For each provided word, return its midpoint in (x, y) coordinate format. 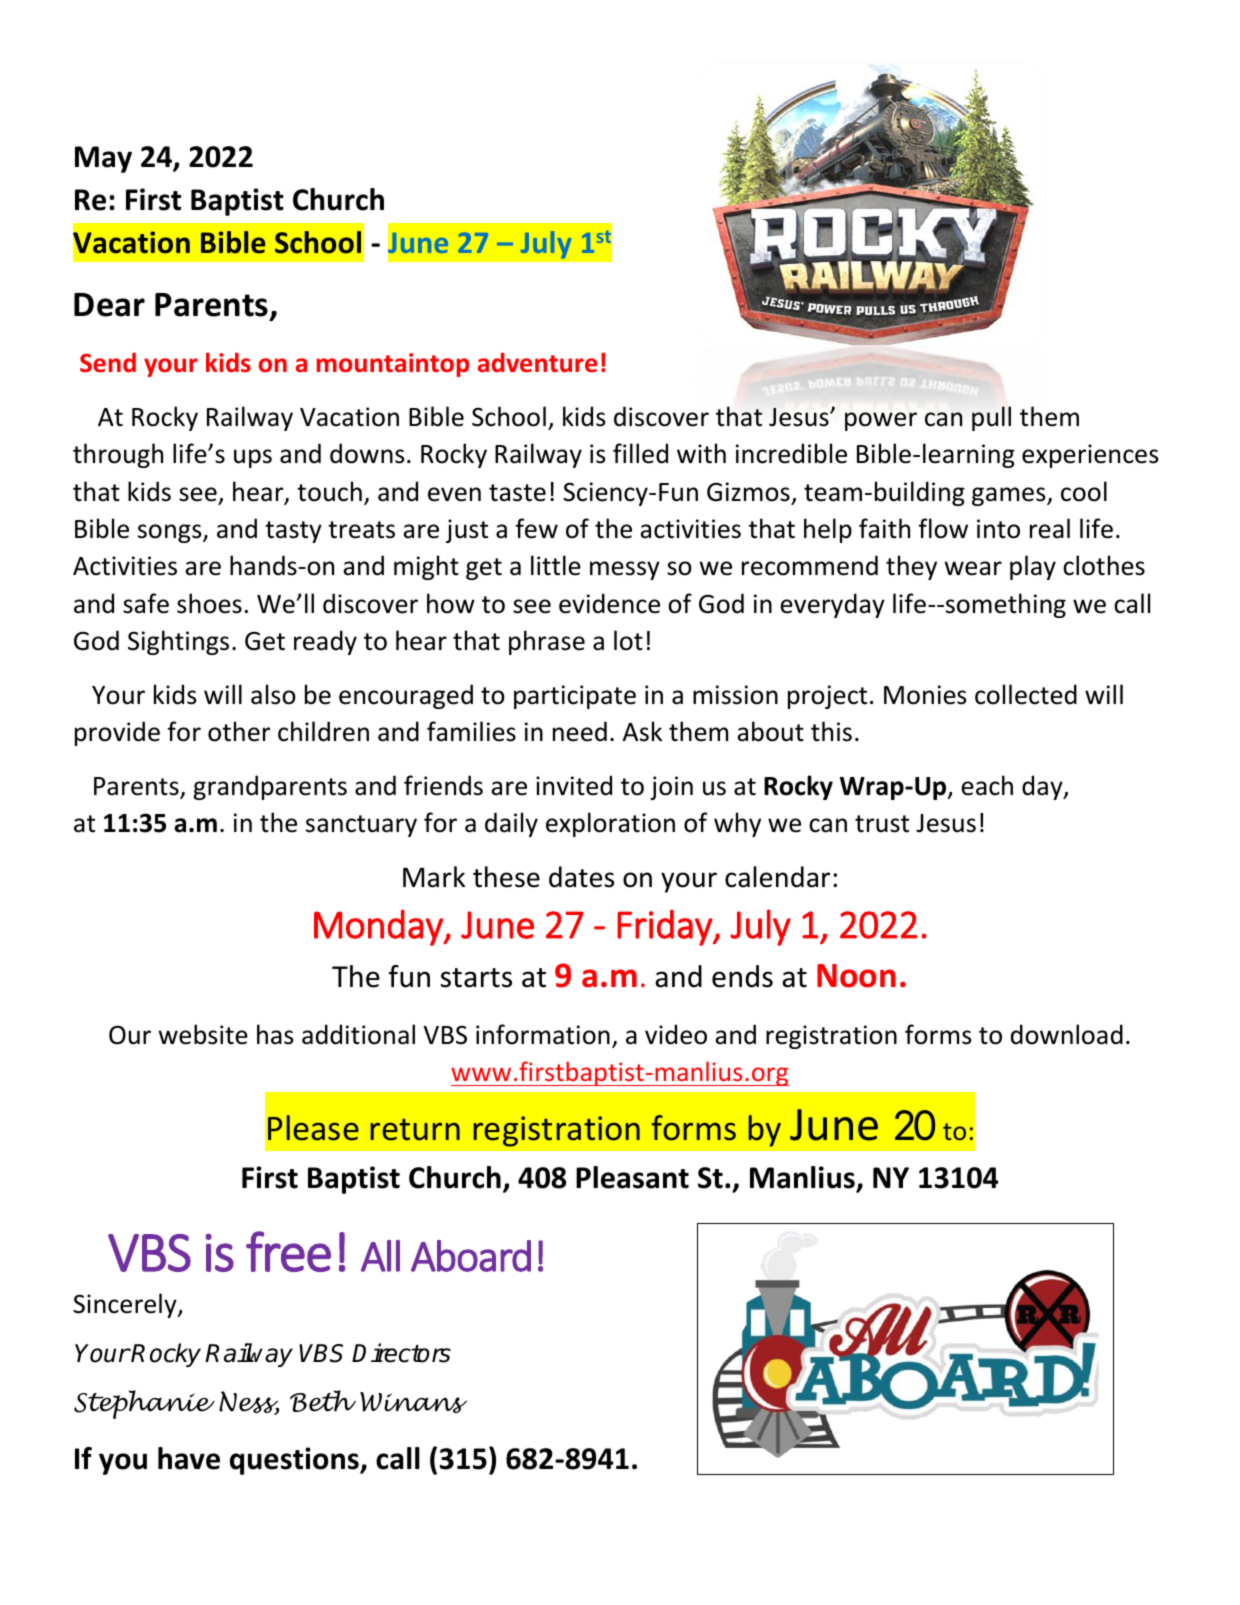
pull (991, 418)
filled (640, 453)
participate (575, 697)
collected (1026, 694)
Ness (249, 1403)
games (1010, 496)
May (103, 159)
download (1067, 1034)
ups (253, 458)
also (273, 694)
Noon (856, 976)
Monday (379, 927)
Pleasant (632, 1177)
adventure (537, 363)
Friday (665, 928)
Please (313, 1128)
